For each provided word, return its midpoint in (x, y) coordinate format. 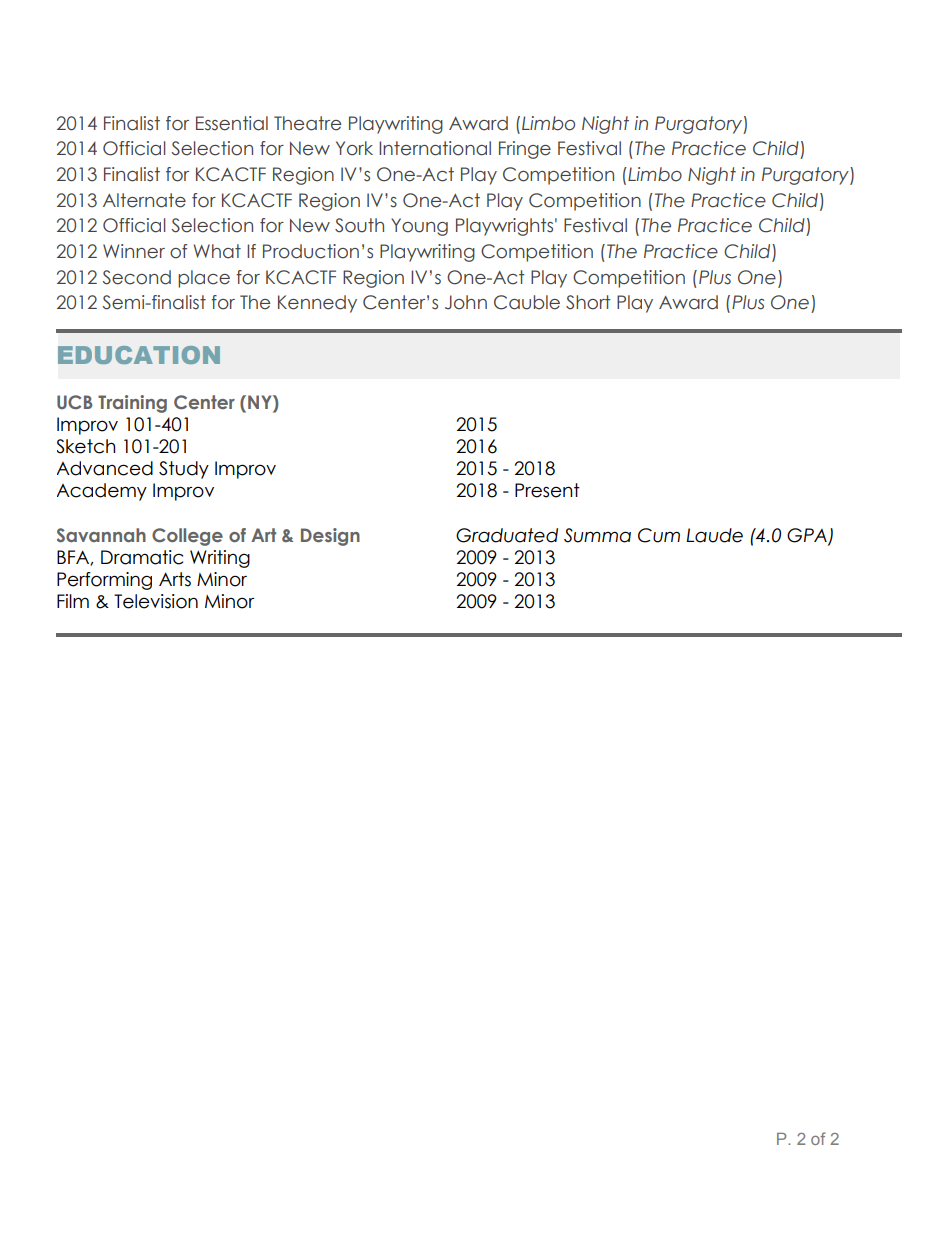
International (435, 148)
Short (588, 302)
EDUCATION (139, 355)
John (466, 302)
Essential (232, 123)
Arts (175, 579)
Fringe (525, 150)
